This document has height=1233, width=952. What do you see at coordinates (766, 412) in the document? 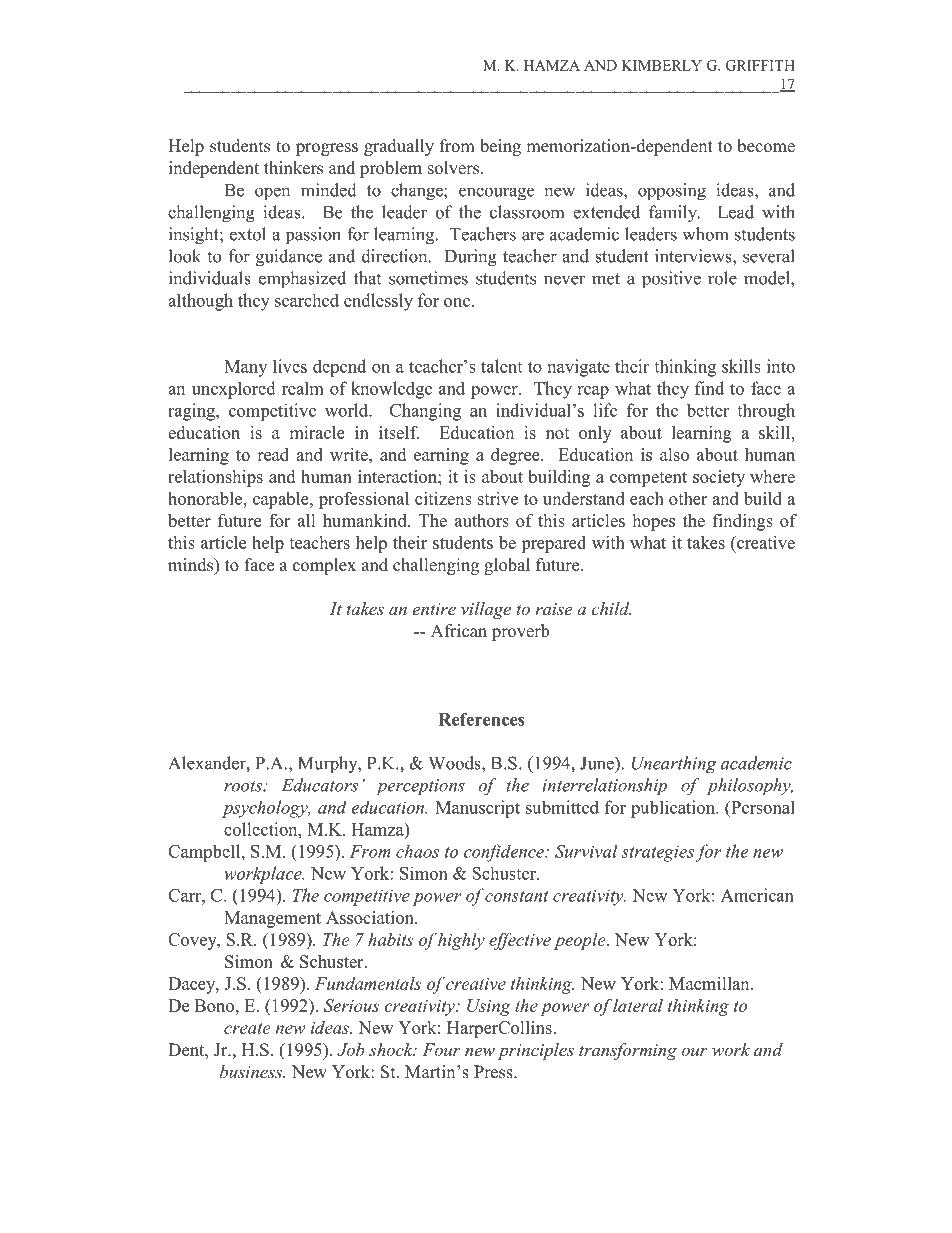
I see `through` at bounding box center [766, 412].
